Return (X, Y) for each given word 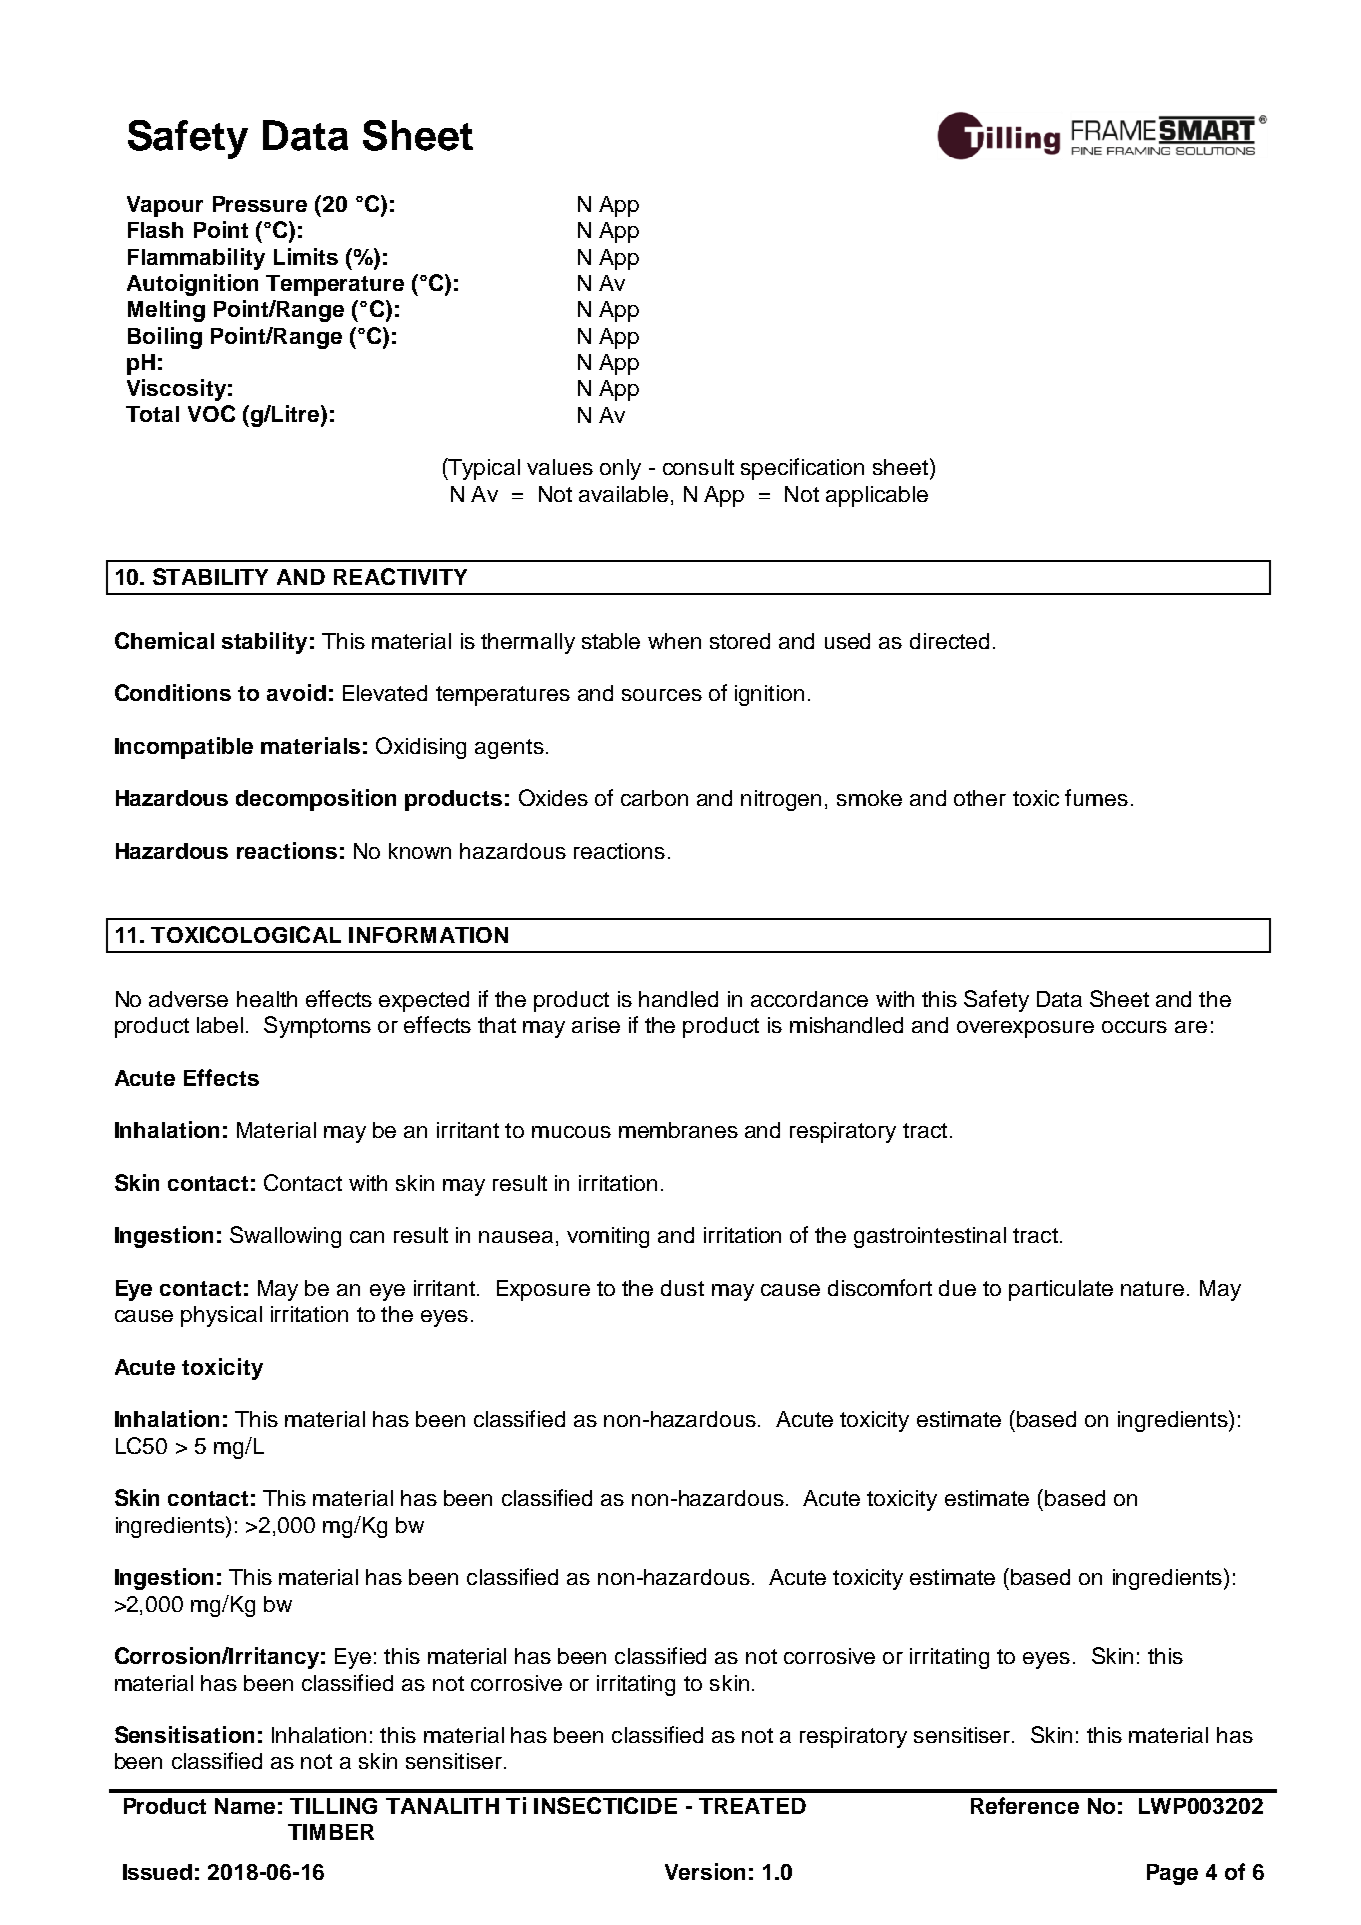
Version (705, 1871)
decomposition (316, 800)
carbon (654, 798)
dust (682, 1288)
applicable (877, 496)
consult (698, 467)
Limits (306, 256)
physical (221, 1316)
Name (245, 1806)
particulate (1061, 1290)
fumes (1096, 797)
